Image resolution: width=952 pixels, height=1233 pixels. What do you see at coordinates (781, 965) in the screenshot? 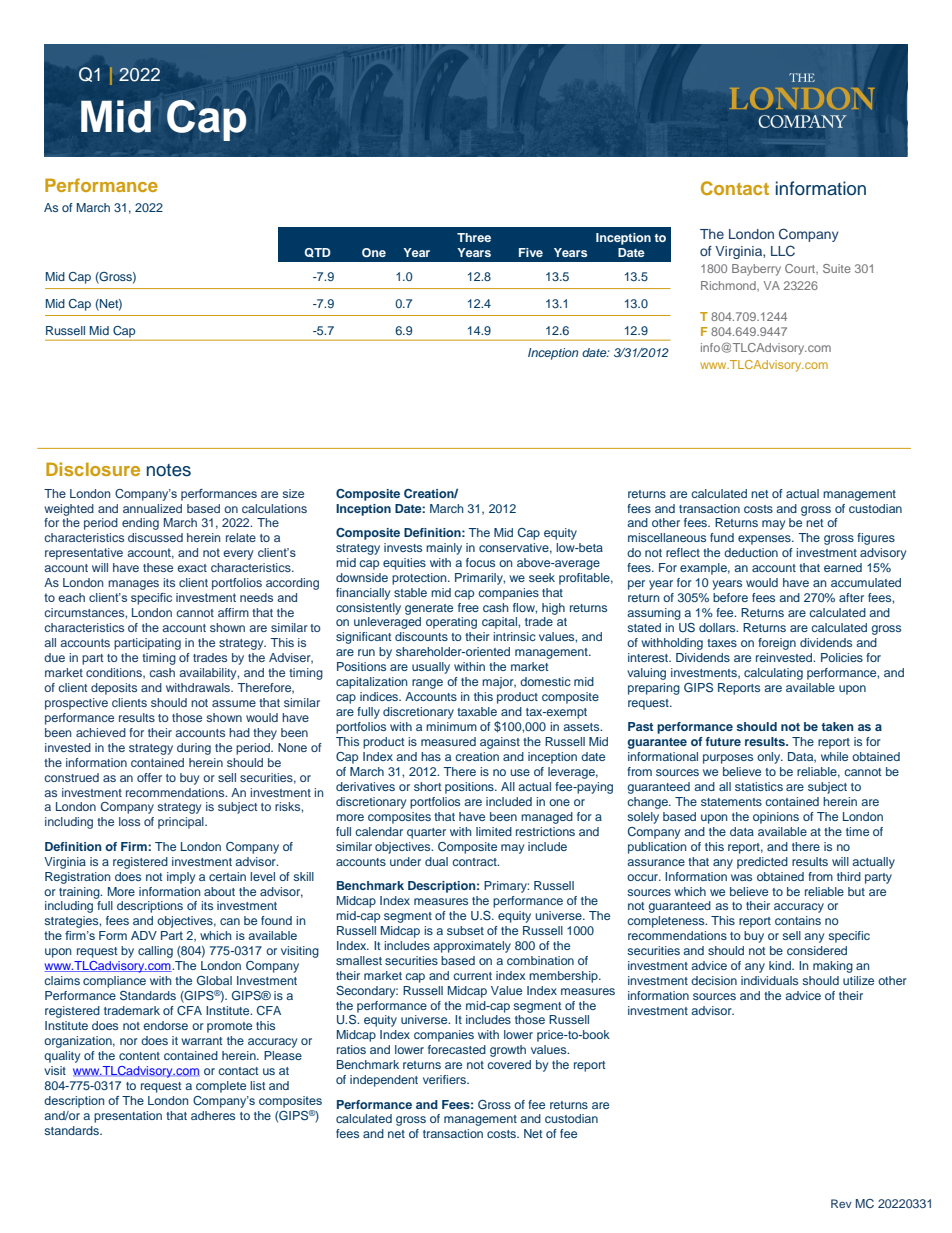
I see `kind` at bounding box center [781, 965].
